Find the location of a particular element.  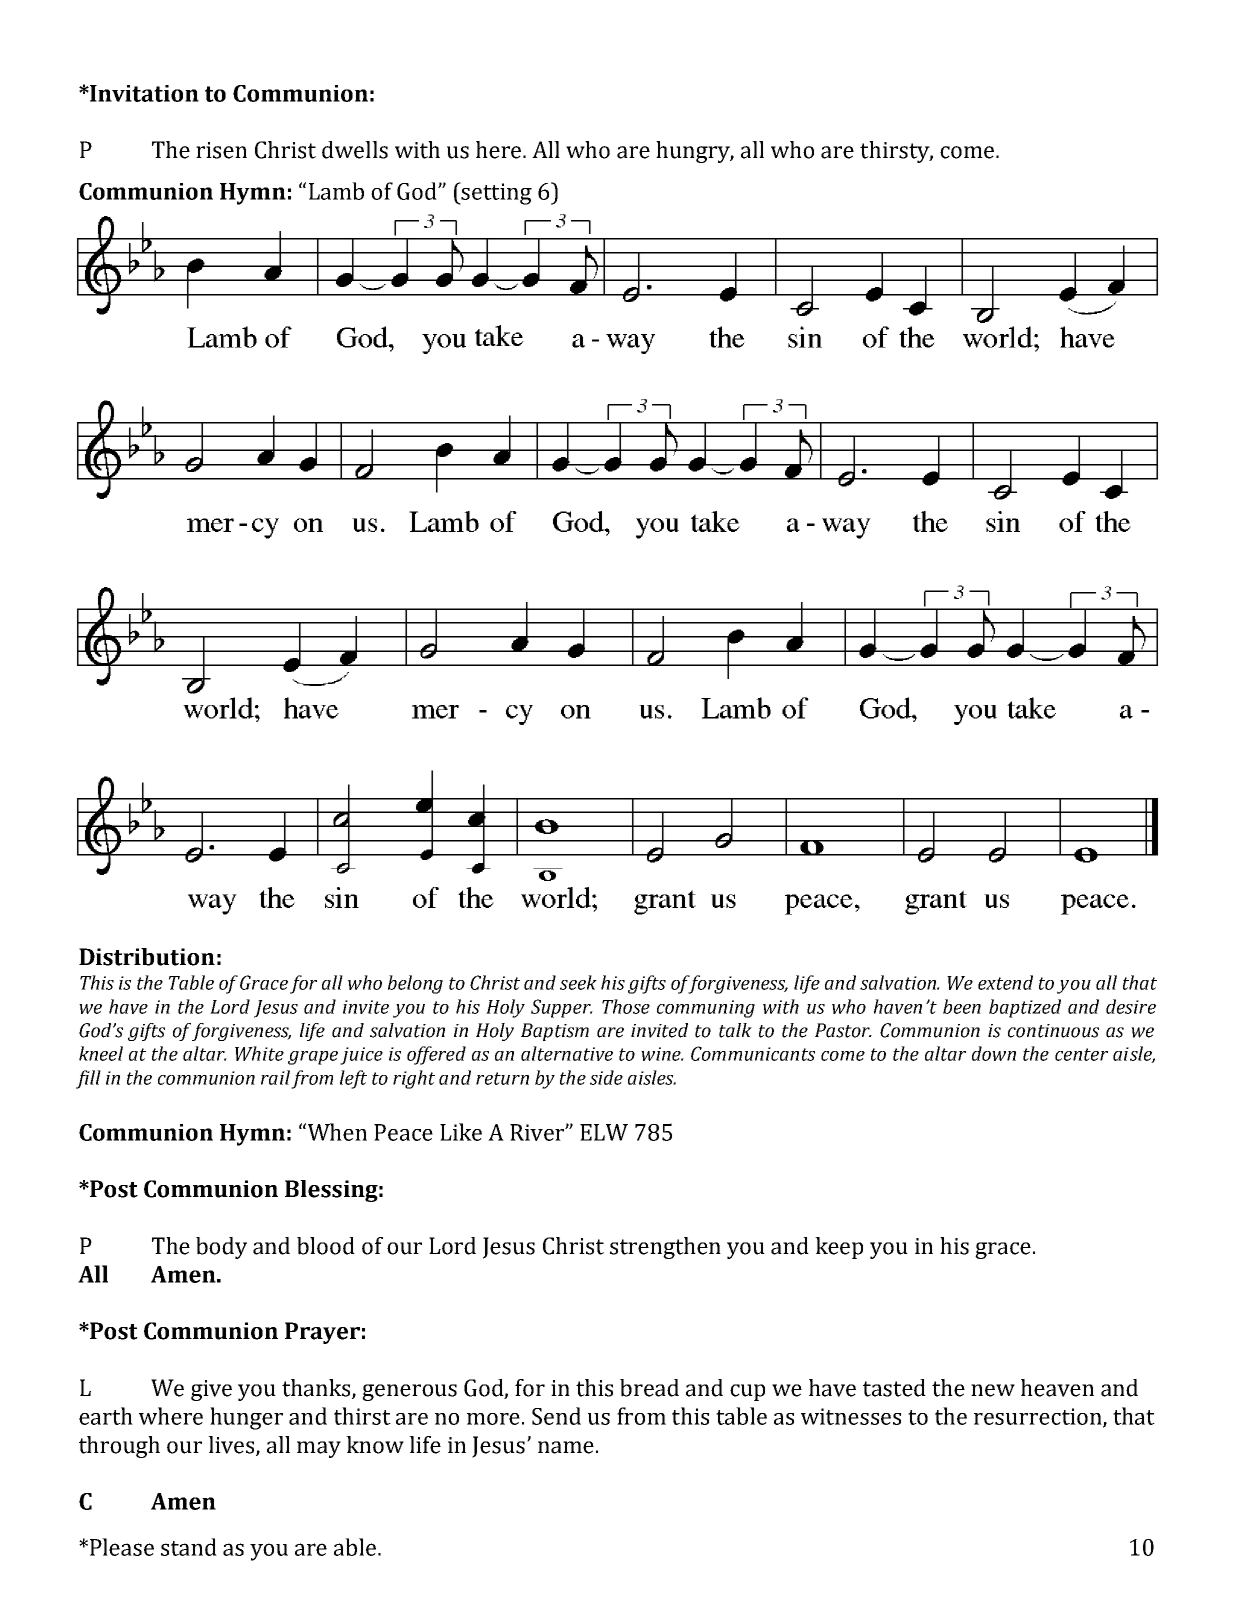

stand is located at coordinates (189, 1547).
